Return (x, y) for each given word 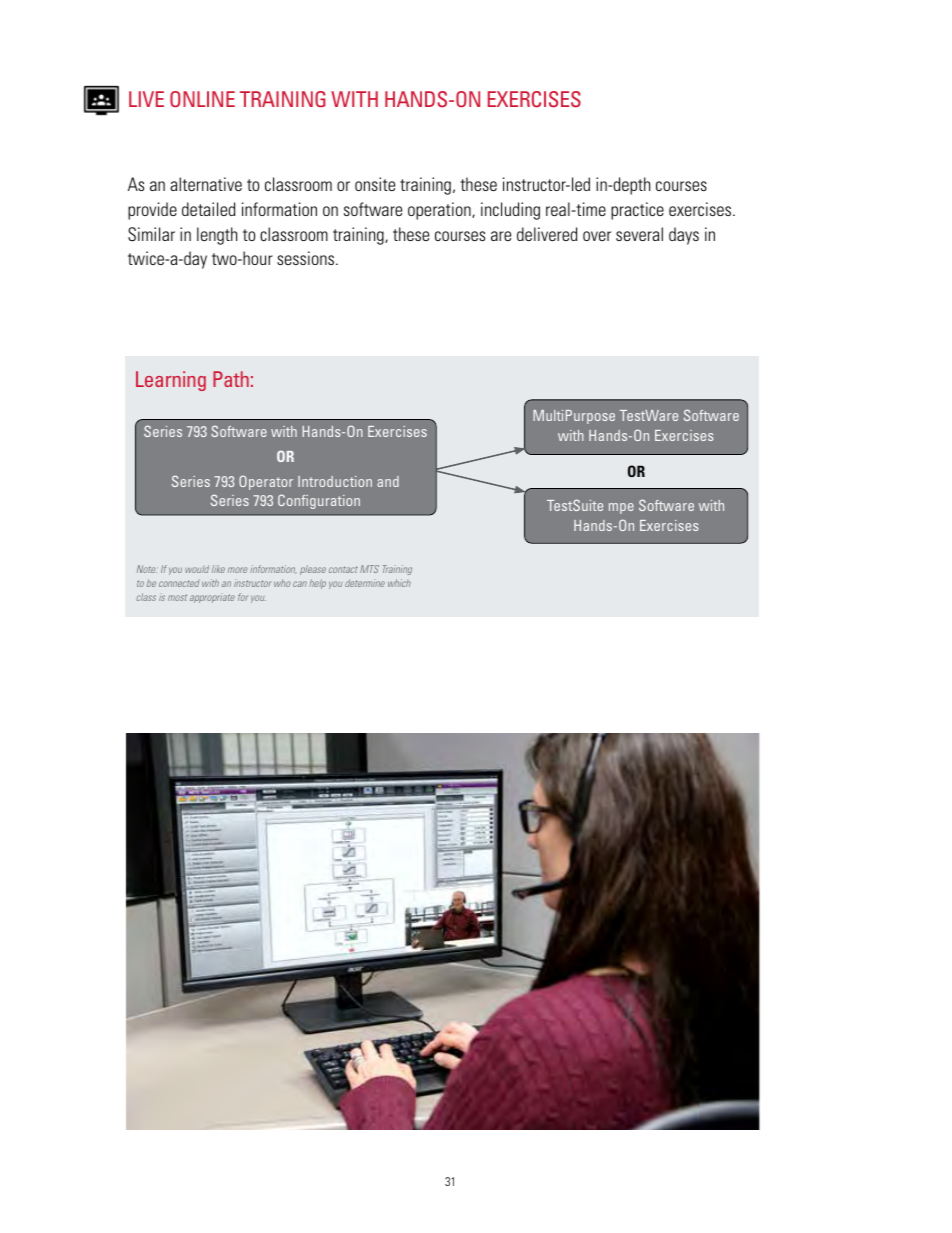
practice (637, 211)
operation (440, 211)
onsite (375, 184)
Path (231, 379)
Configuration (319, 501)
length (217, 236)
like (218, 569)
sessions (307, 258)
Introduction (335, 481)
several (639, 234)
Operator (266, 482)
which (399, 583)
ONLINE (202, 99)
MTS (369, 569)
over (597, 236)
